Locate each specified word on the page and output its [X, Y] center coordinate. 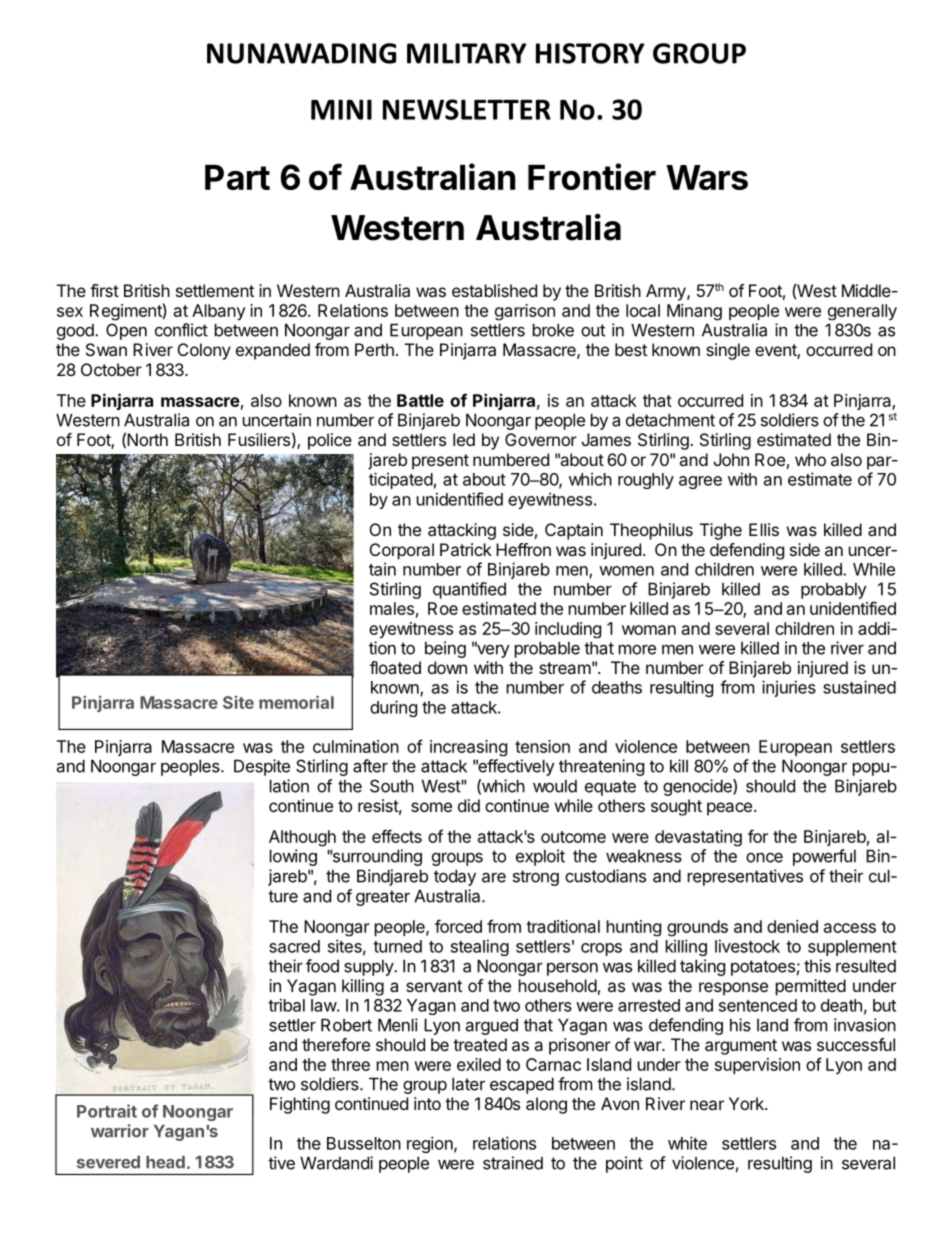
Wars [707, 177]
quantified [469, 590]
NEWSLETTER [467, 109]
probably [833, 590]
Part [237, 177]
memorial [296, 702]
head [165, 1162]
